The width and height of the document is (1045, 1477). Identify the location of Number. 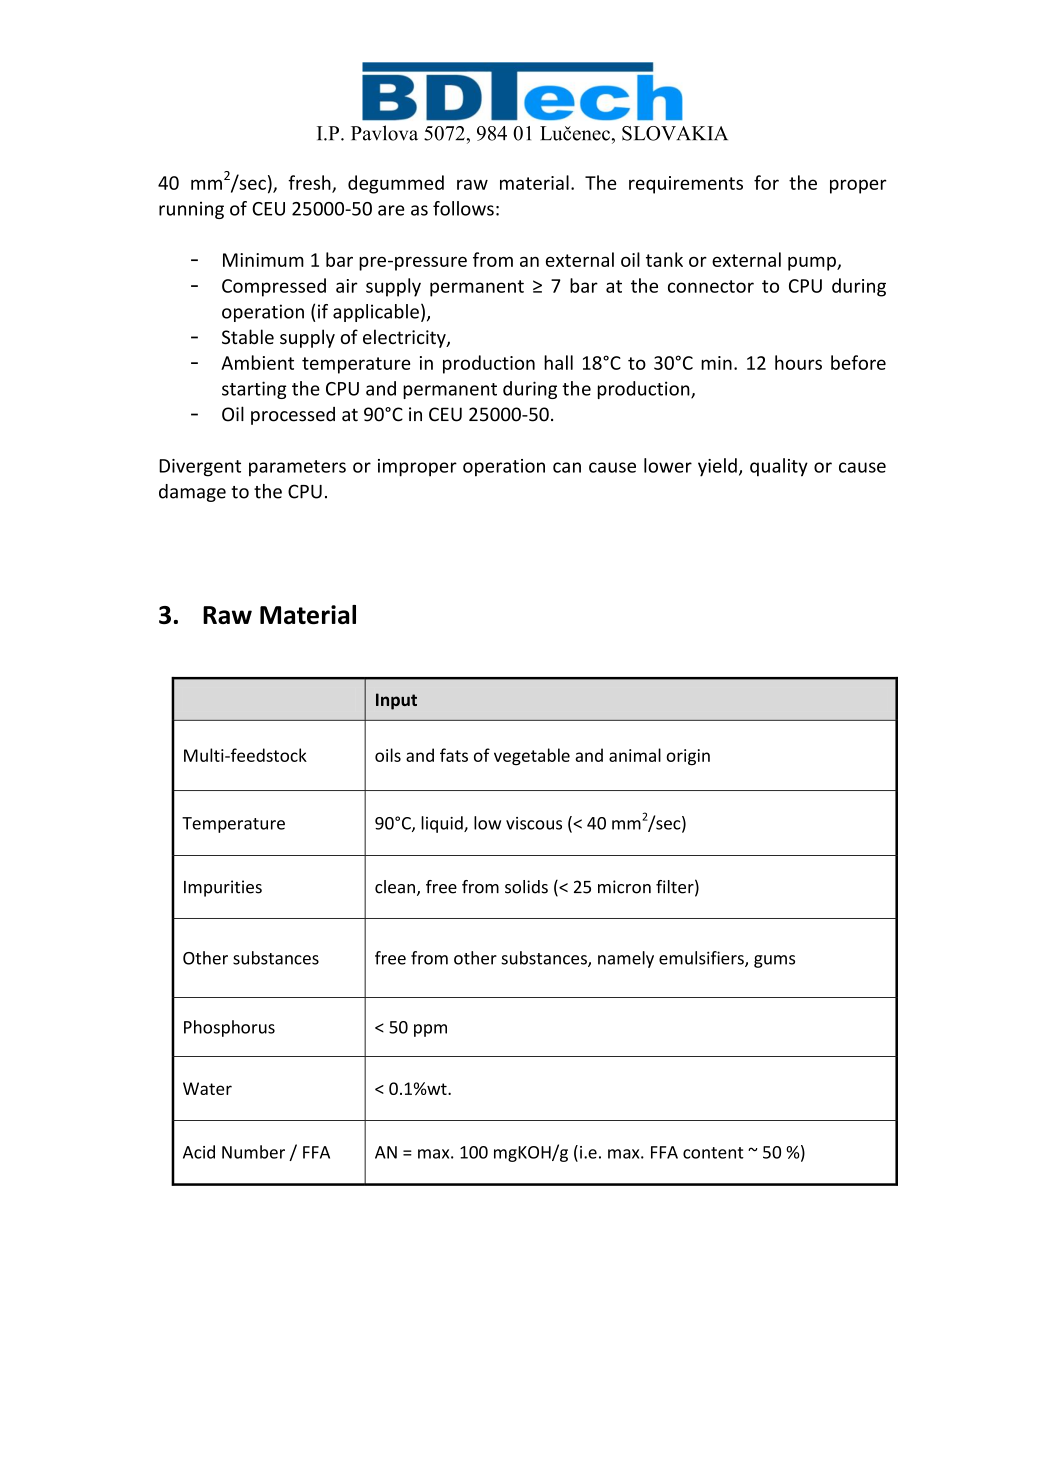
(253, 1152).
